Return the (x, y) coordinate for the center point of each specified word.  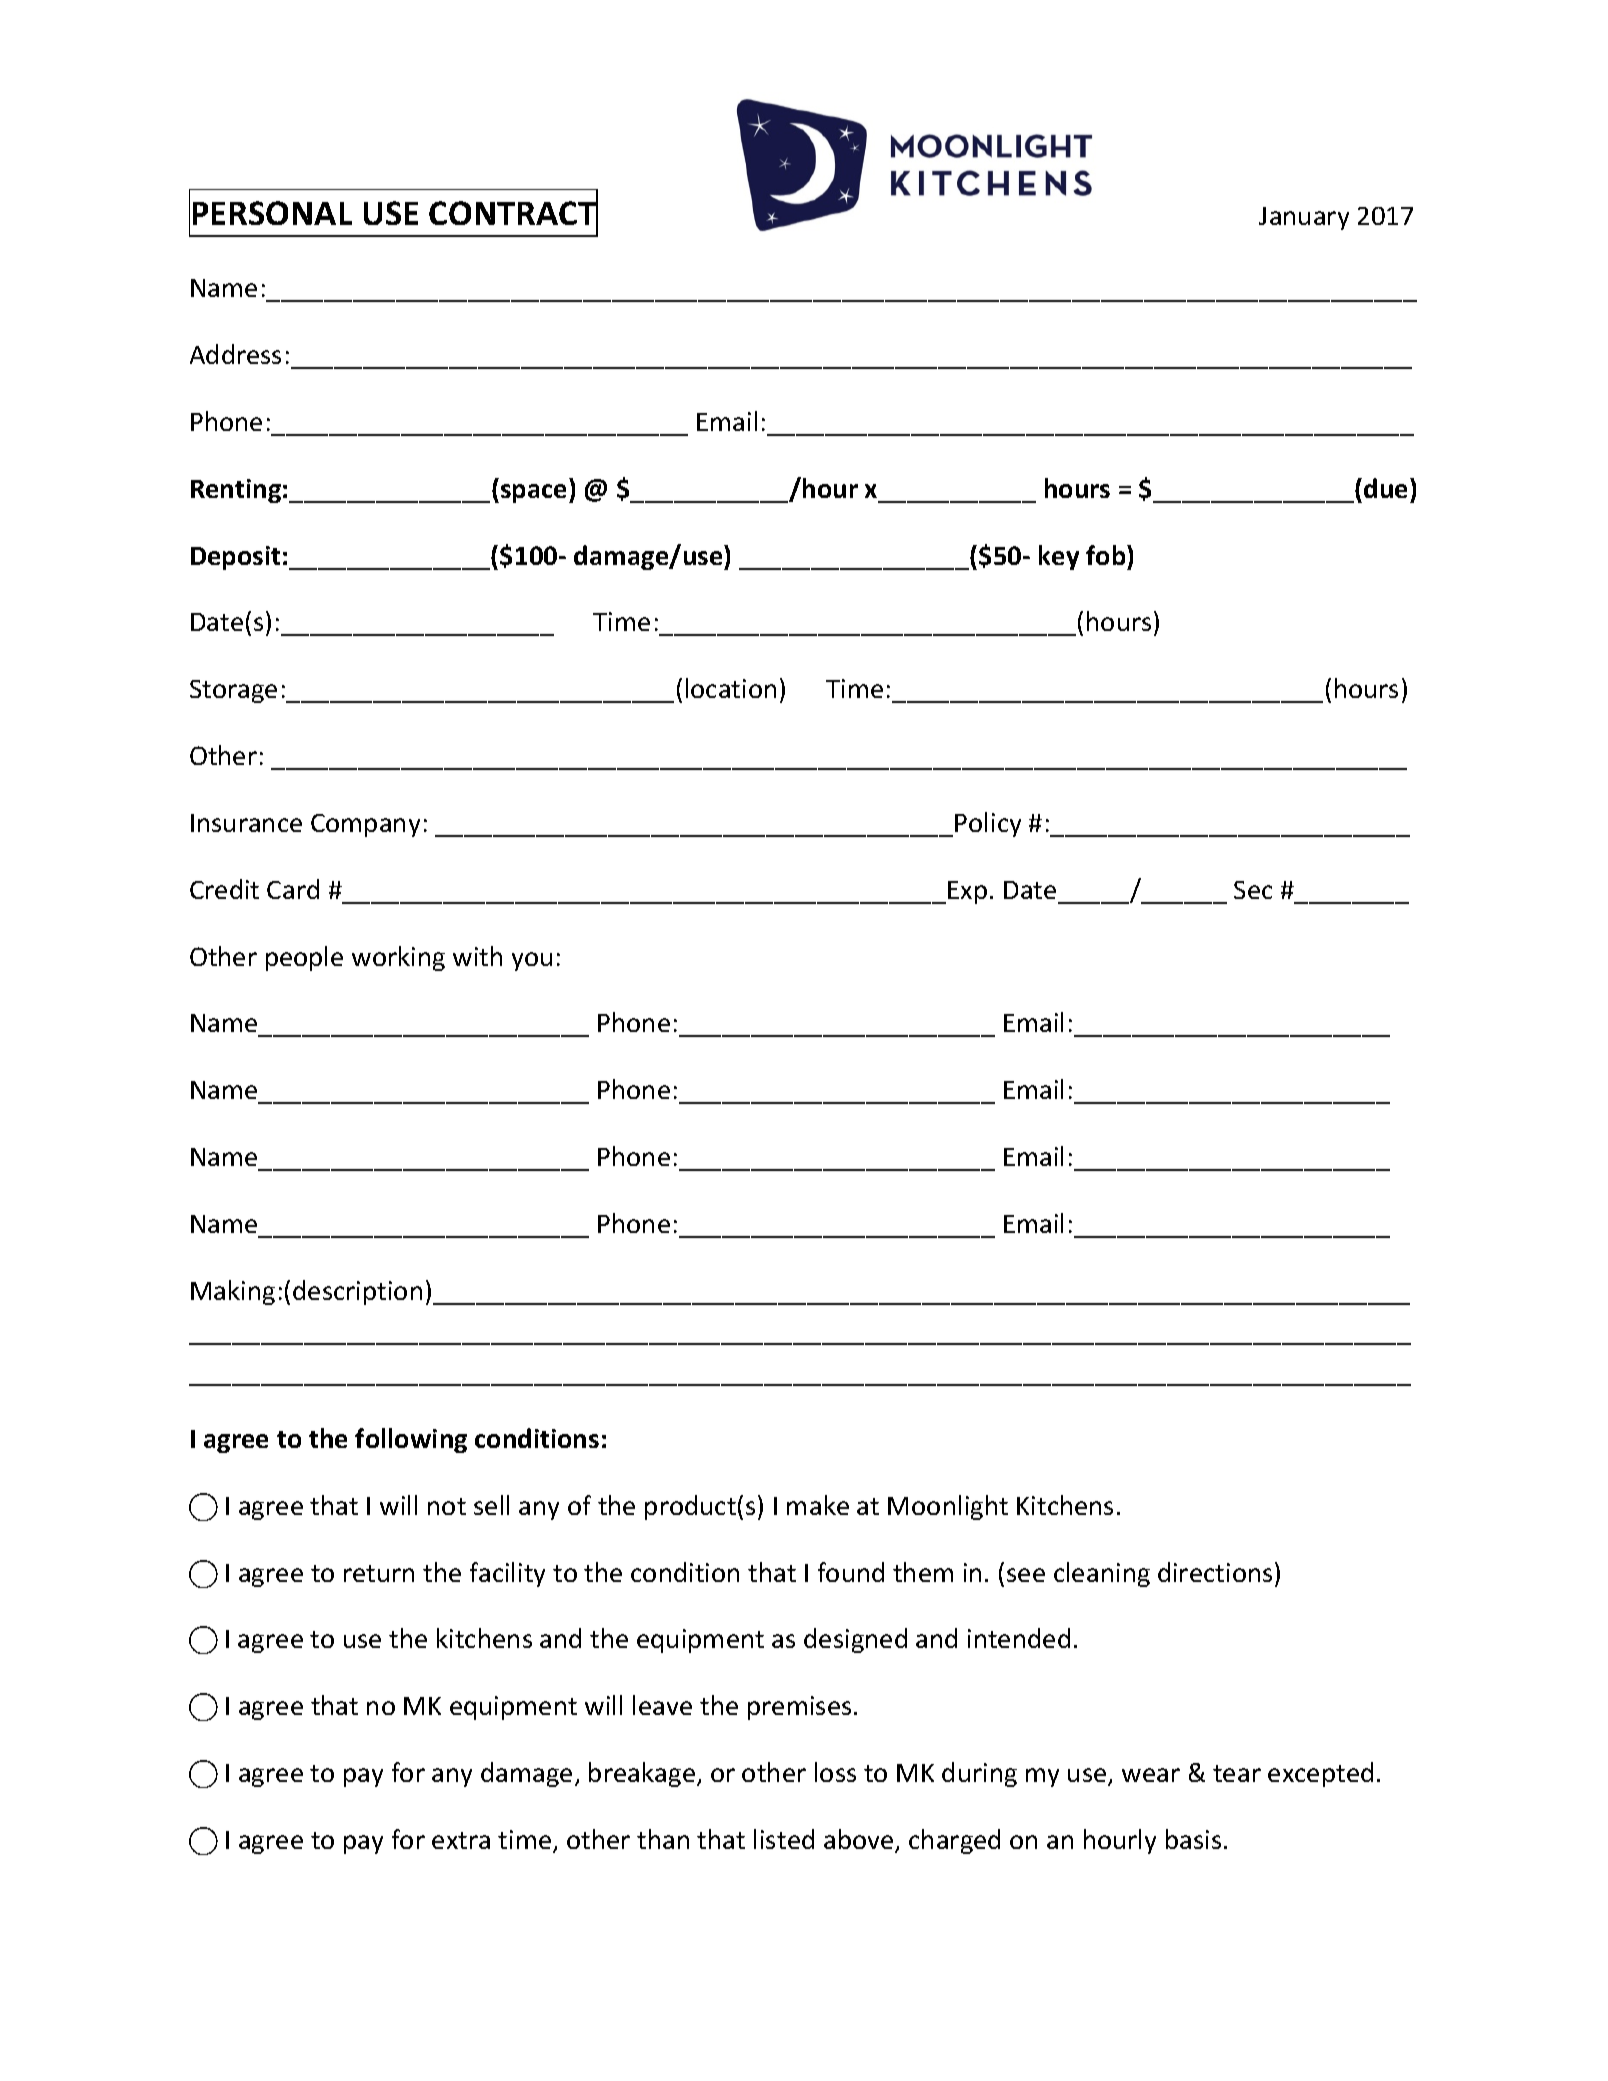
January (1304, 218)
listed (784, 1839)
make (818, 1505)
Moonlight (948, 1507)
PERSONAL (272, 213)
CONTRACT (513, 213)
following (411, 1440)
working (398, 958)
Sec (1253, 890)
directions (1215, 1572)
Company (365, 825)
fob (1107, 555)
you (532, 961)
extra (461, 1840)
